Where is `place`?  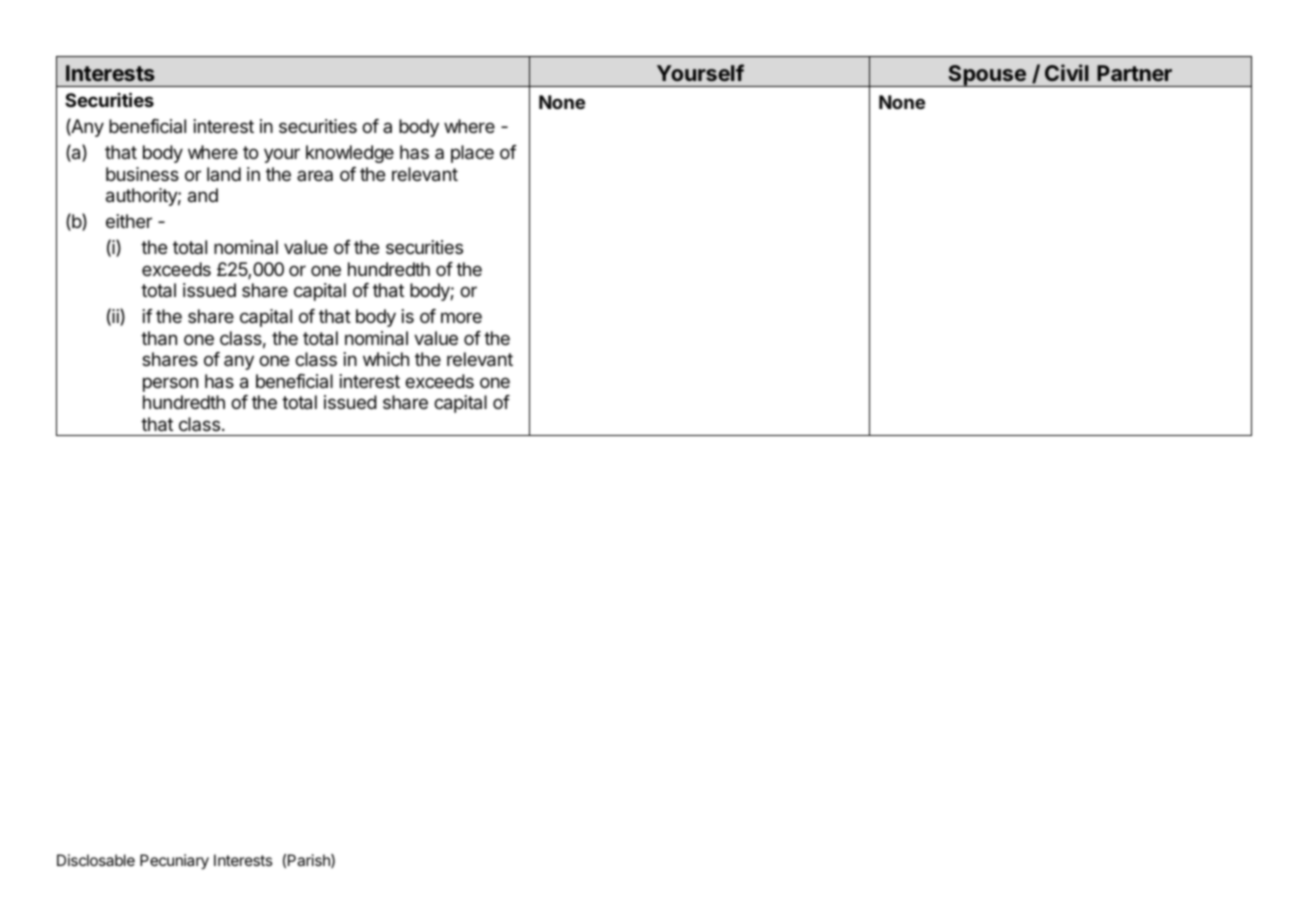
place is located at coordinates (472, 154).
